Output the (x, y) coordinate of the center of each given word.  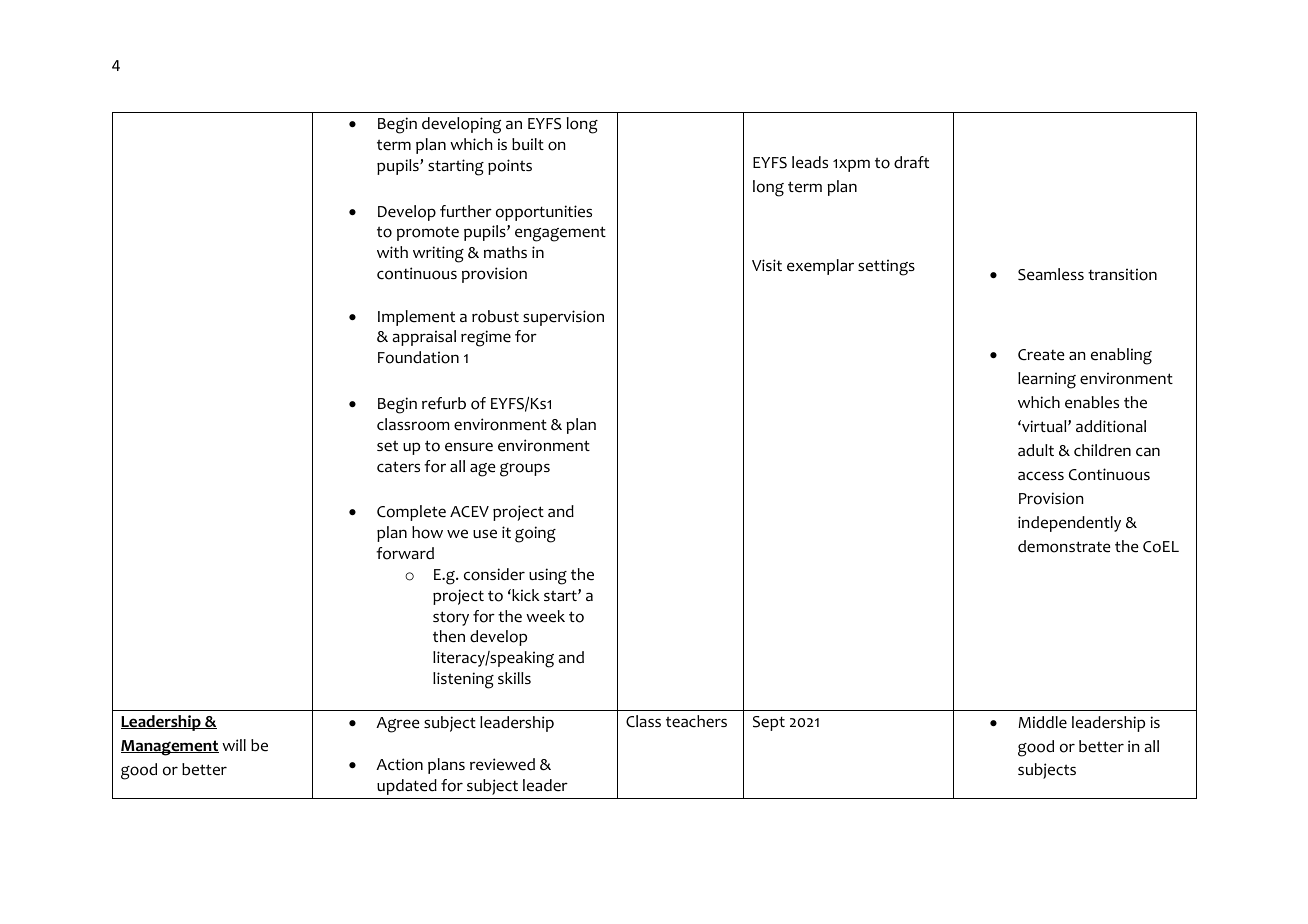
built (528, 144)
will (234, 745)
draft (911, 162)
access (1041, 476)
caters (398, 467)
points (510, 167)
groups (525, 470)
